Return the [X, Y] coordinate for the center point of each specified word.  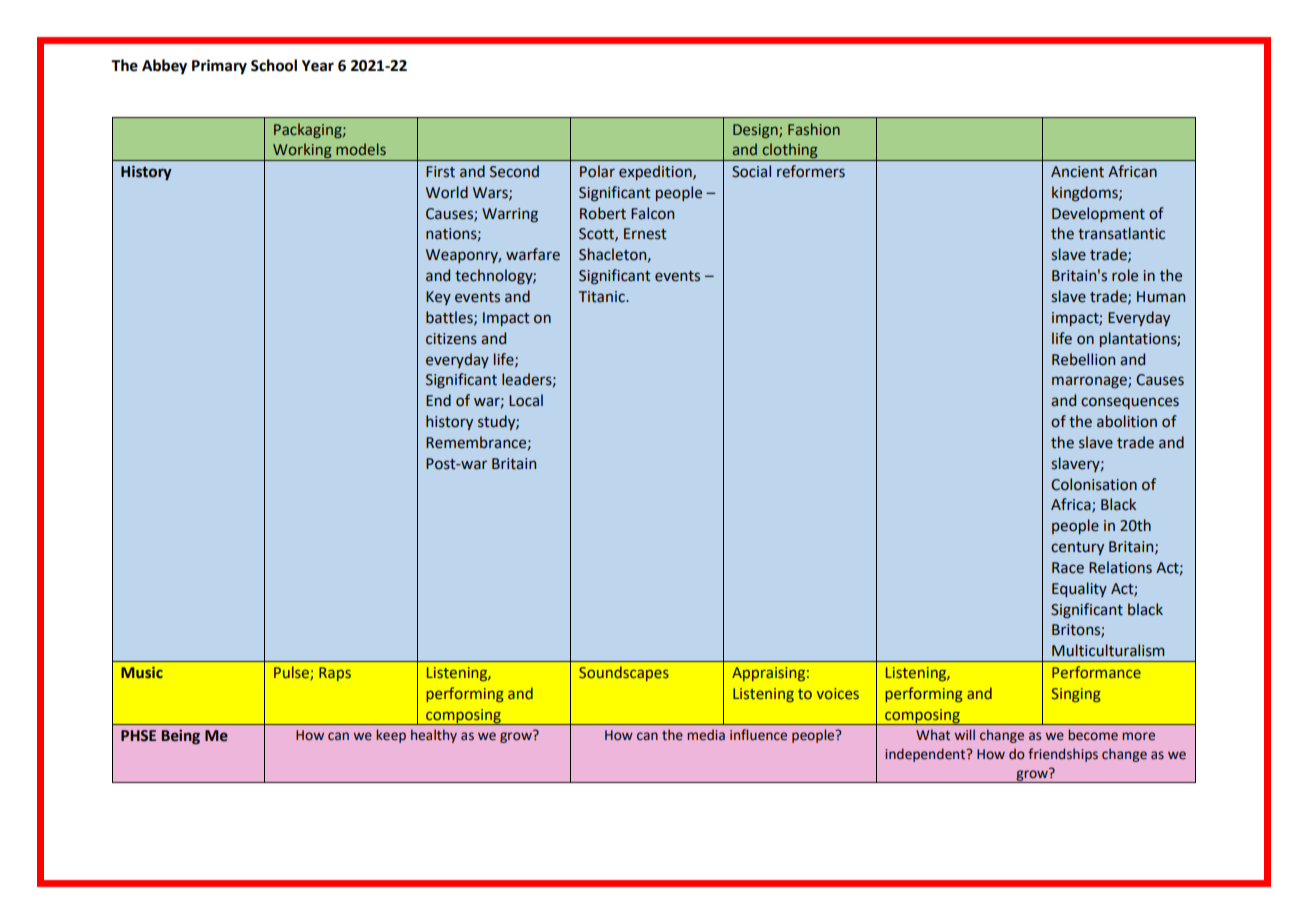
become [1093, 735]
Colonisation [1094, 484]
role [1125, 275]
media [706, 735]
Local [526, 400]
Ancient [1077, 172]
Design [756, 131]
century [1077, 548]
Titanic [603, 297]
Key [438, 298]
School [274, 65]
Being [180, 737]
